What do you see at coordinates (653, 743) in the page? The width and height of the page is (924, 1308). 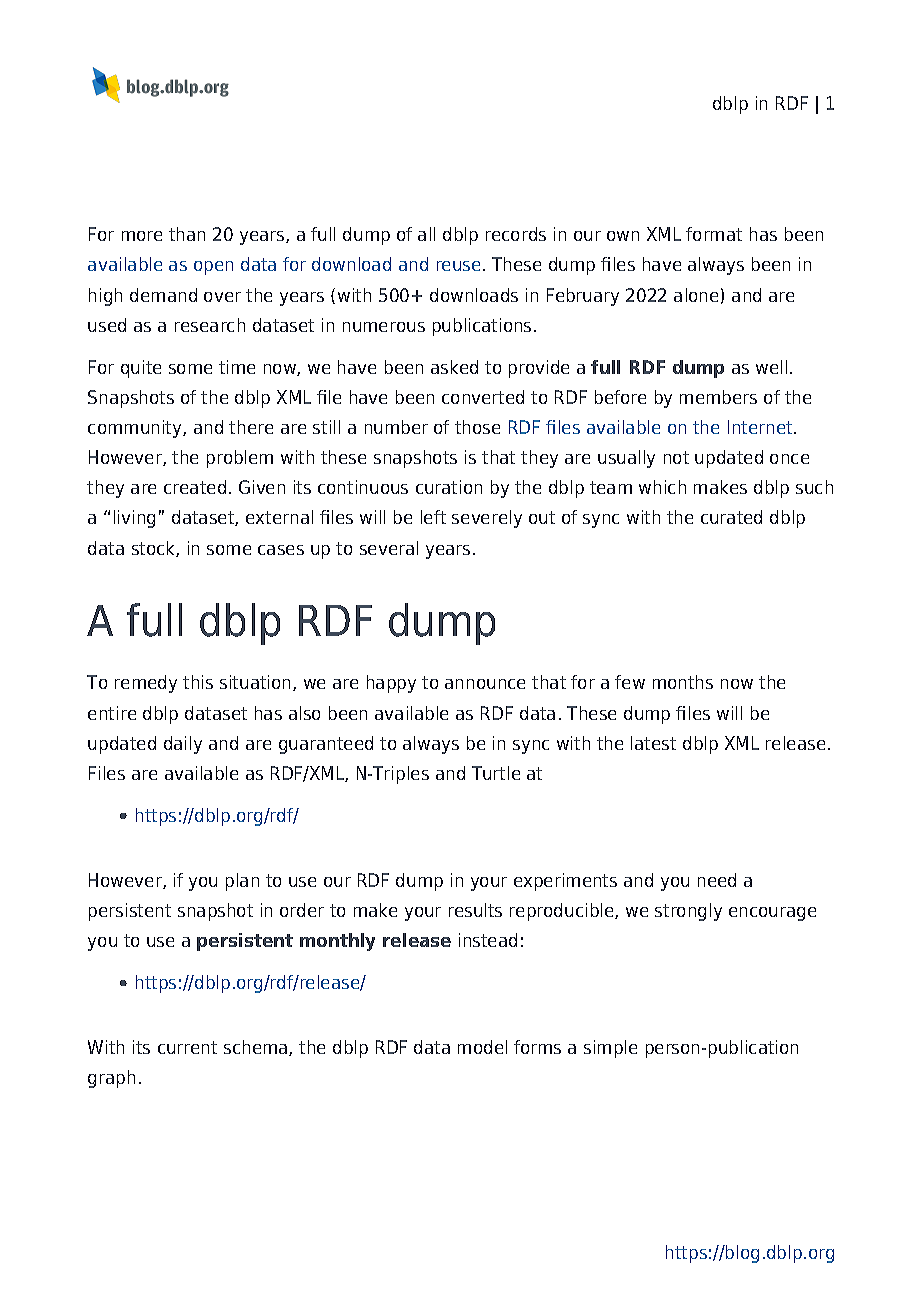 I see `latest` at bounding box center [653, 743].
